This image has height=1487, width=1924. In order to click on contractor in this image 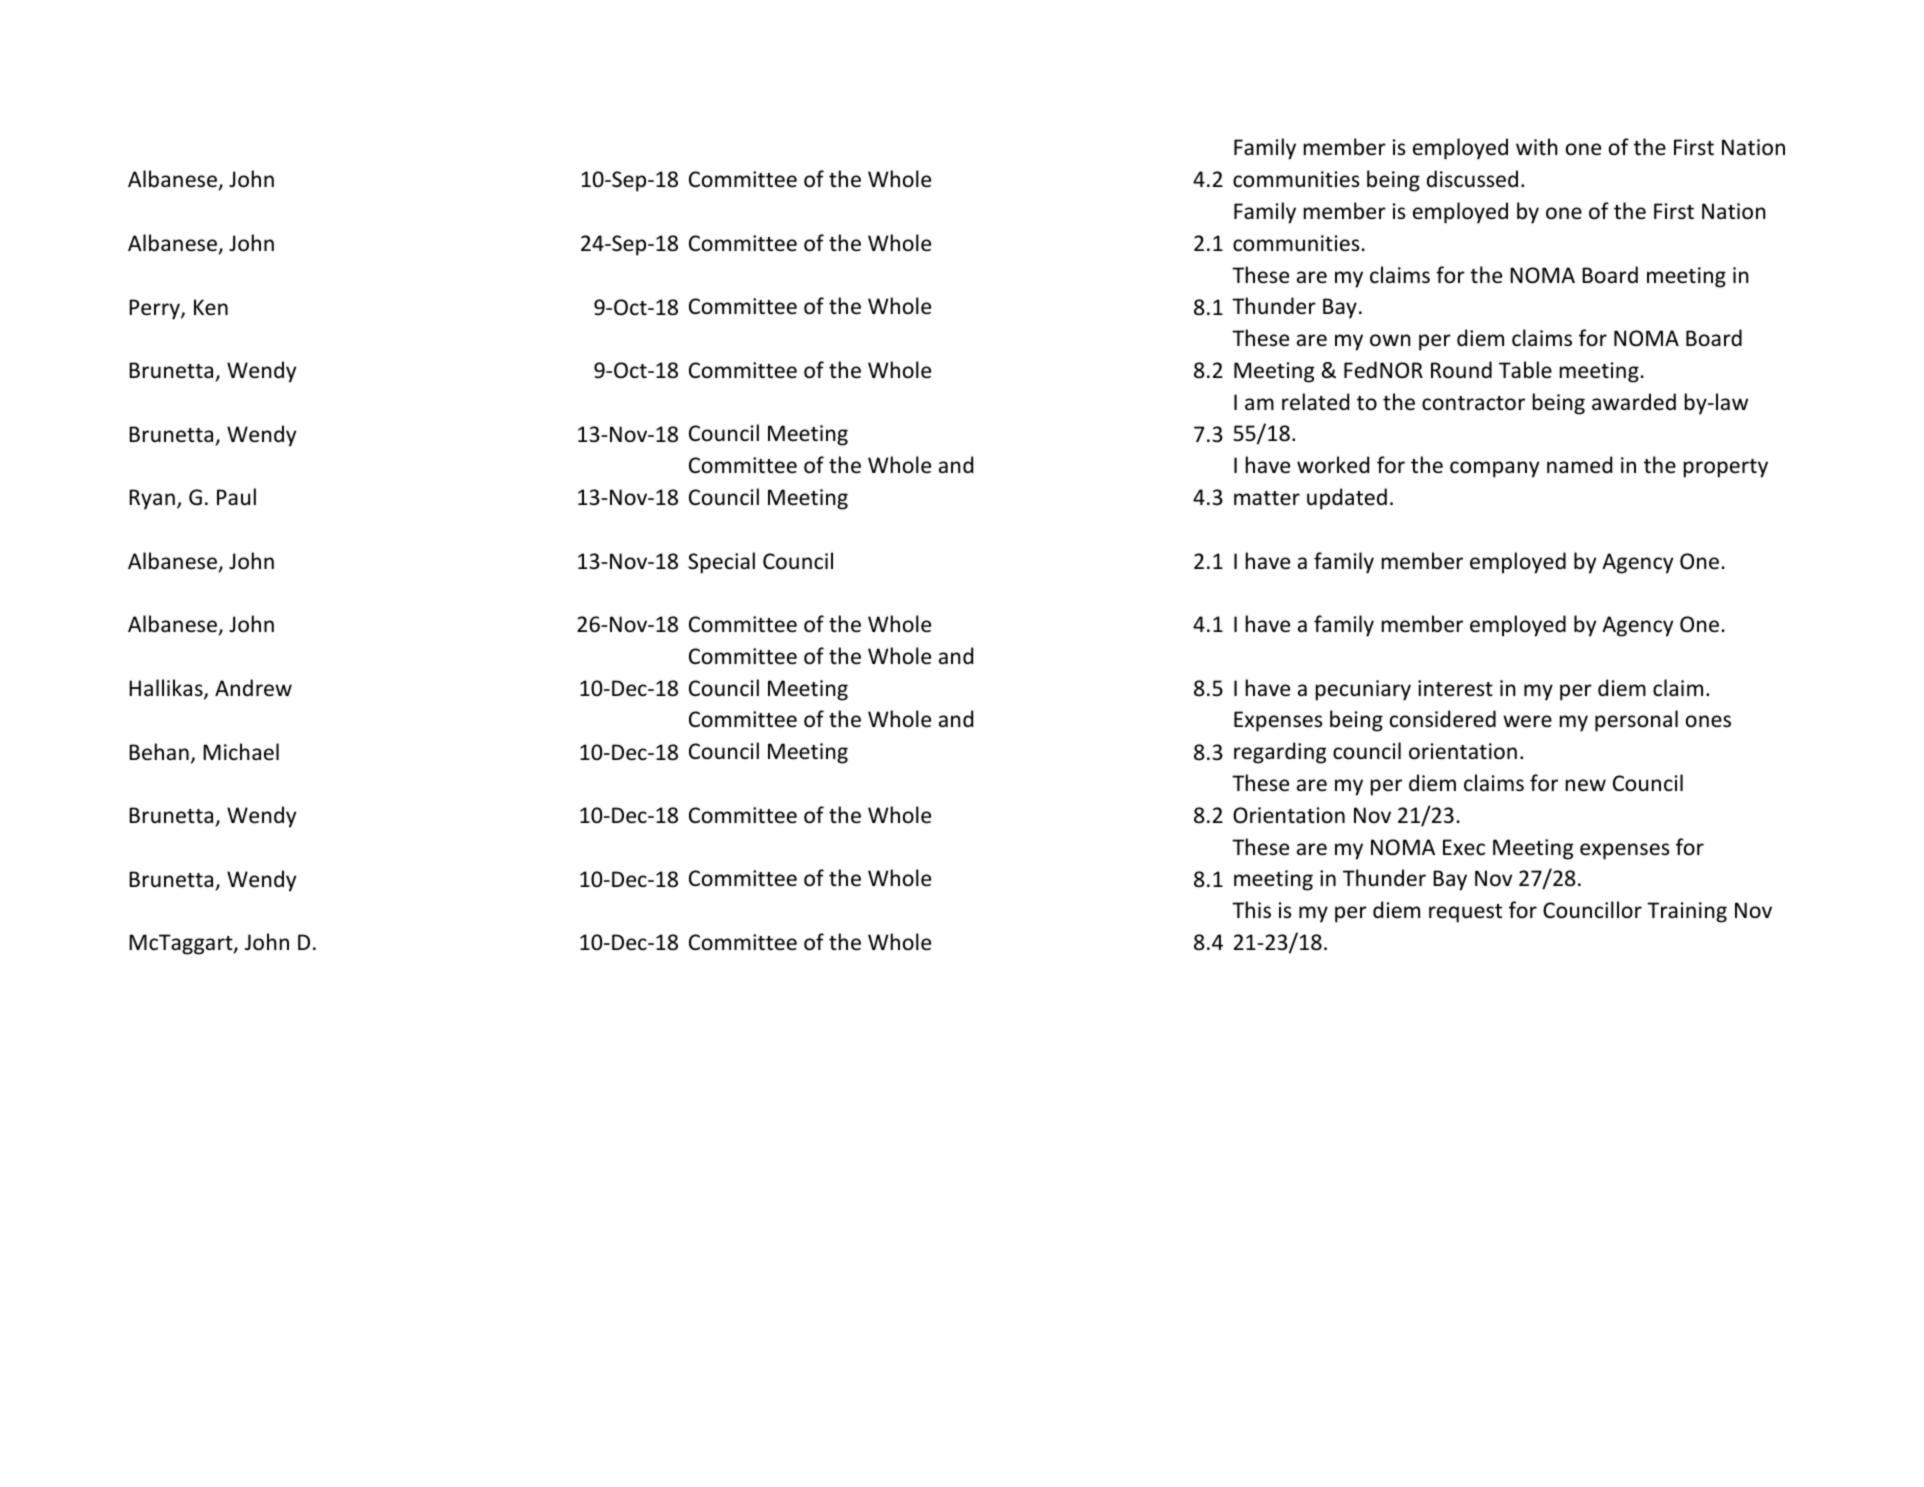, I will do `click(1473, 403)`.
